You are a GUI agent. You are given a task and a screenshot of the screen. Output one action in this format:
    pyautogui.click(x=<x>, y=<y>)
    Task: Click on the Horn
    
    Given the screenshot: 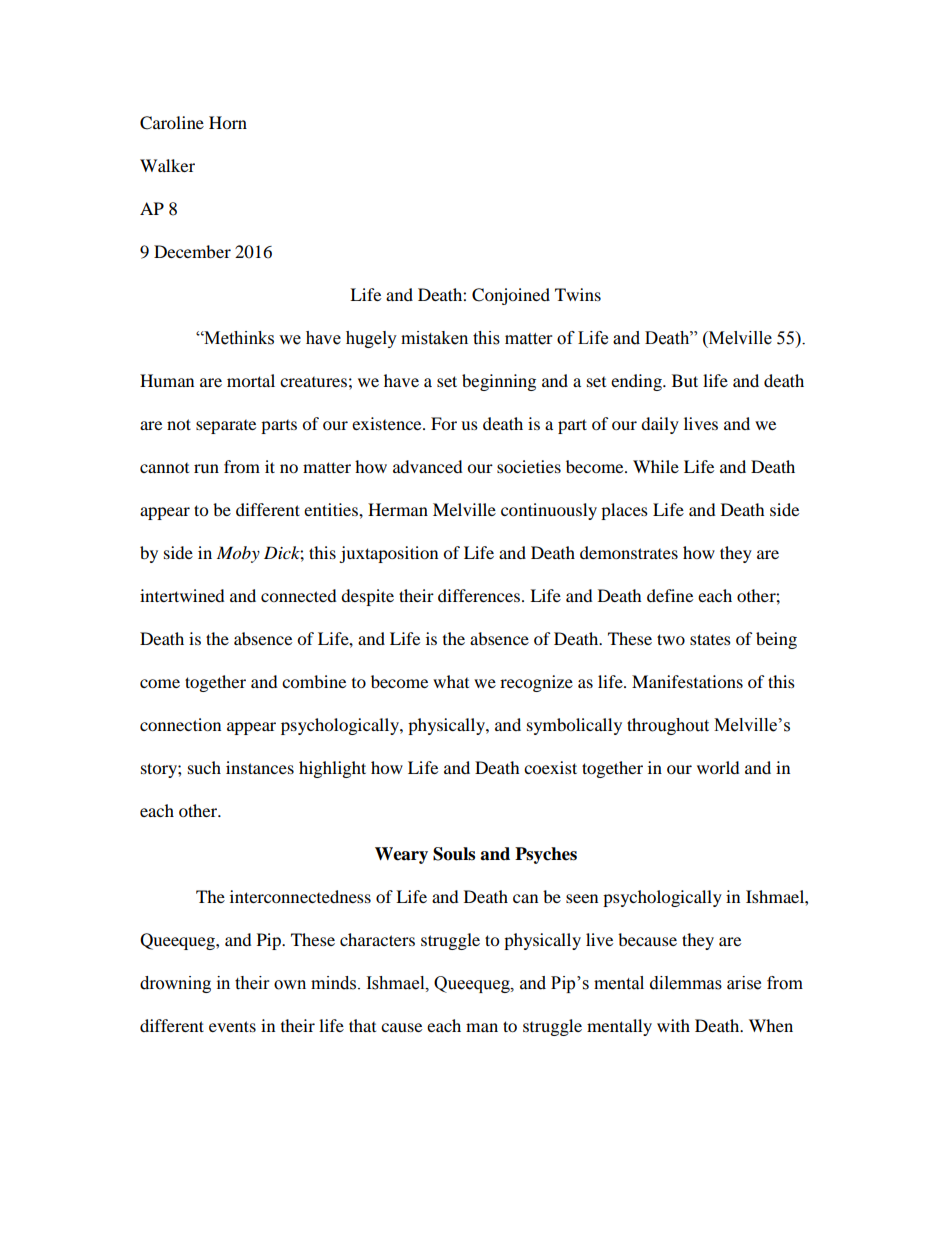 What is the action you would take?
    pyautogui.click(x=228, y=122)
